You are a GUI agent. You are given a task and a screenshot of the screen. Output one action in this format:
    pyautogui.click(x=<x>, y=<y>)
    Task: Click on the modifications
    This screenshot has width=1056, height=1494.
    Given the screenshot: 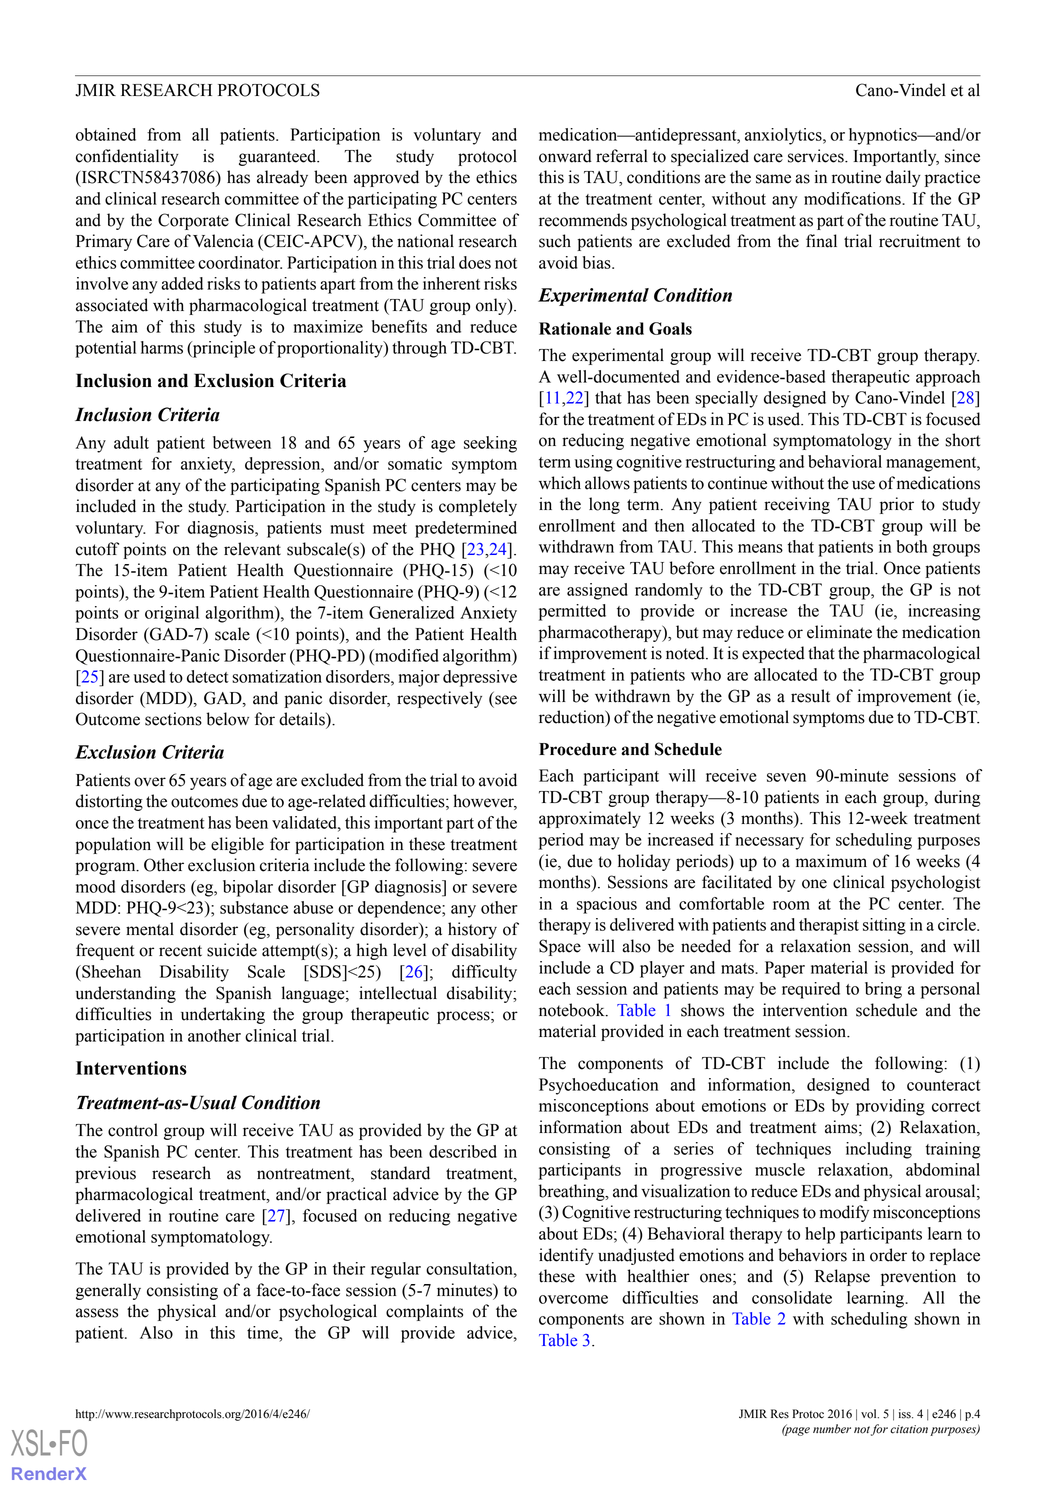 What is the action you would take?
    pyautogui.click(x=853, y=198)
